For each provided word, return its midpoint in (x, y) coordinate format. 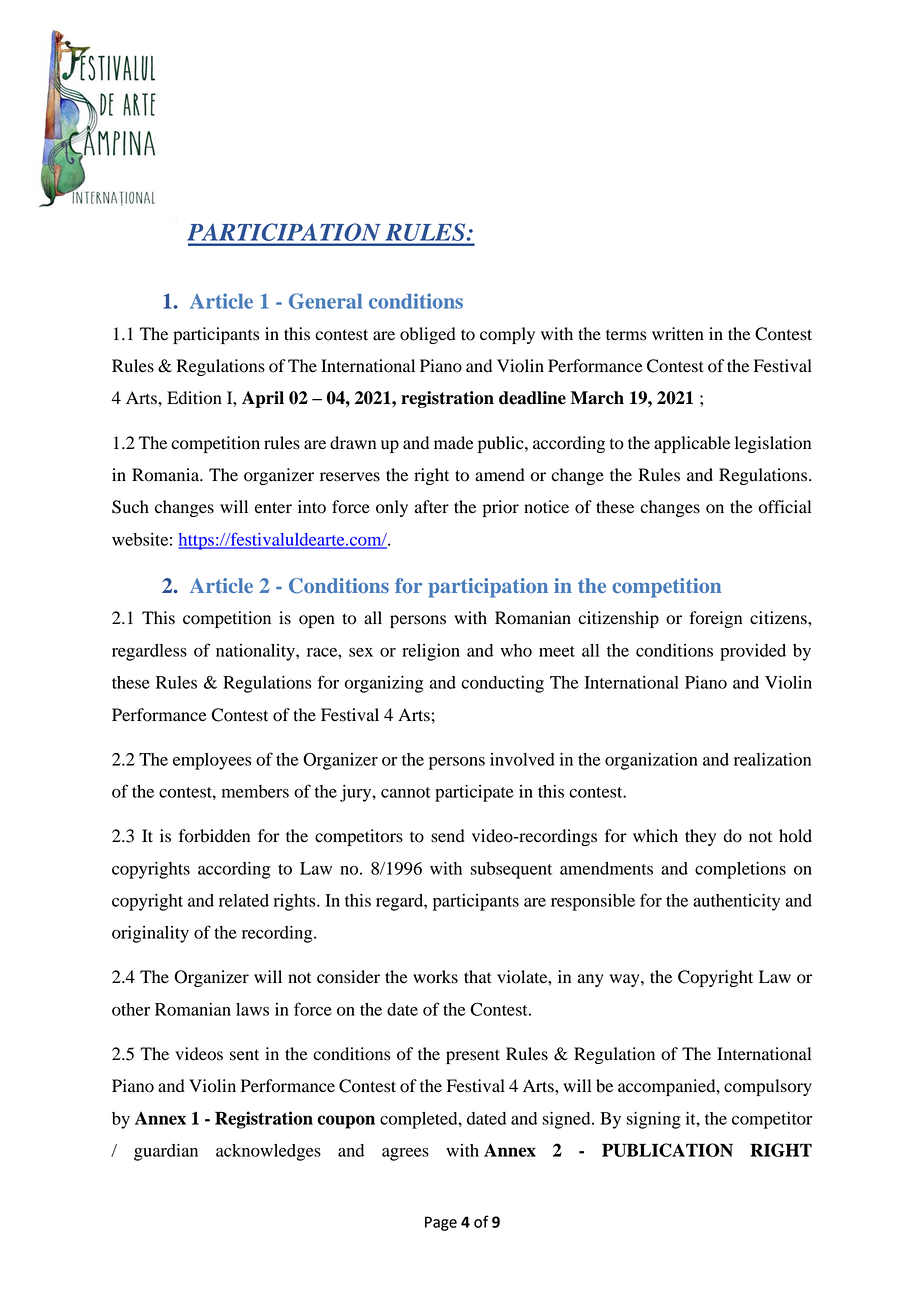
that (478, 977)
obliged (428, 335)
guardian (166, 1152)
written (678, 334)
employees (212, 761)
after (432, 507)
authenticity (736, 902)
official (785, 507)
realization (772, 759)
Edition (194, 398)
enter (273, 508)
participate (474, 793)
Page (441, 1223)
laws (252, 1009)
